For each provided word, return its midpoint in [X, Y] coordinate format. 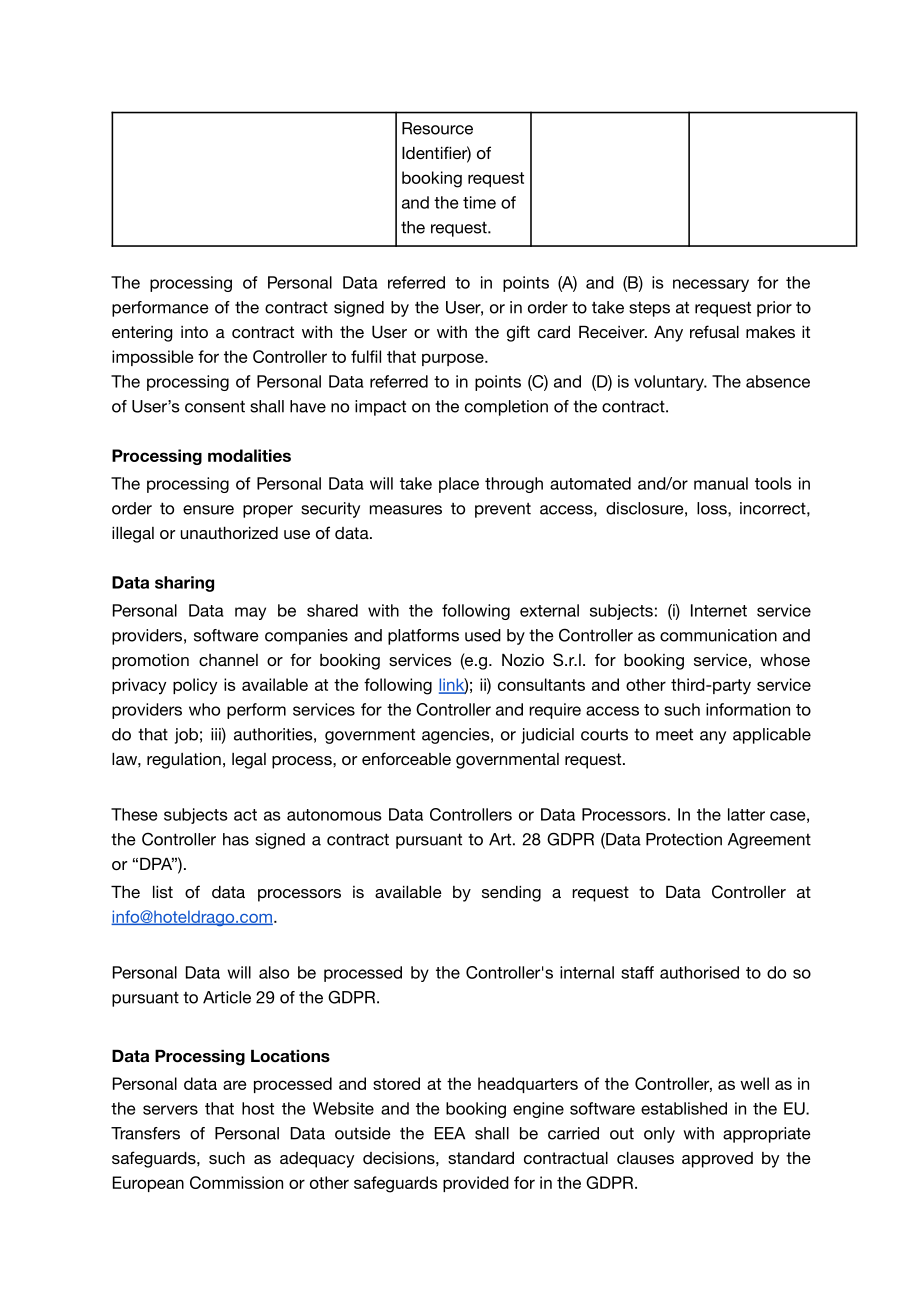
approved [717, 1160]
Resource [437, 128]
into [194, 332]
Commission [236, 1182]
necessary [711, 285]
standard [481, 1158]
